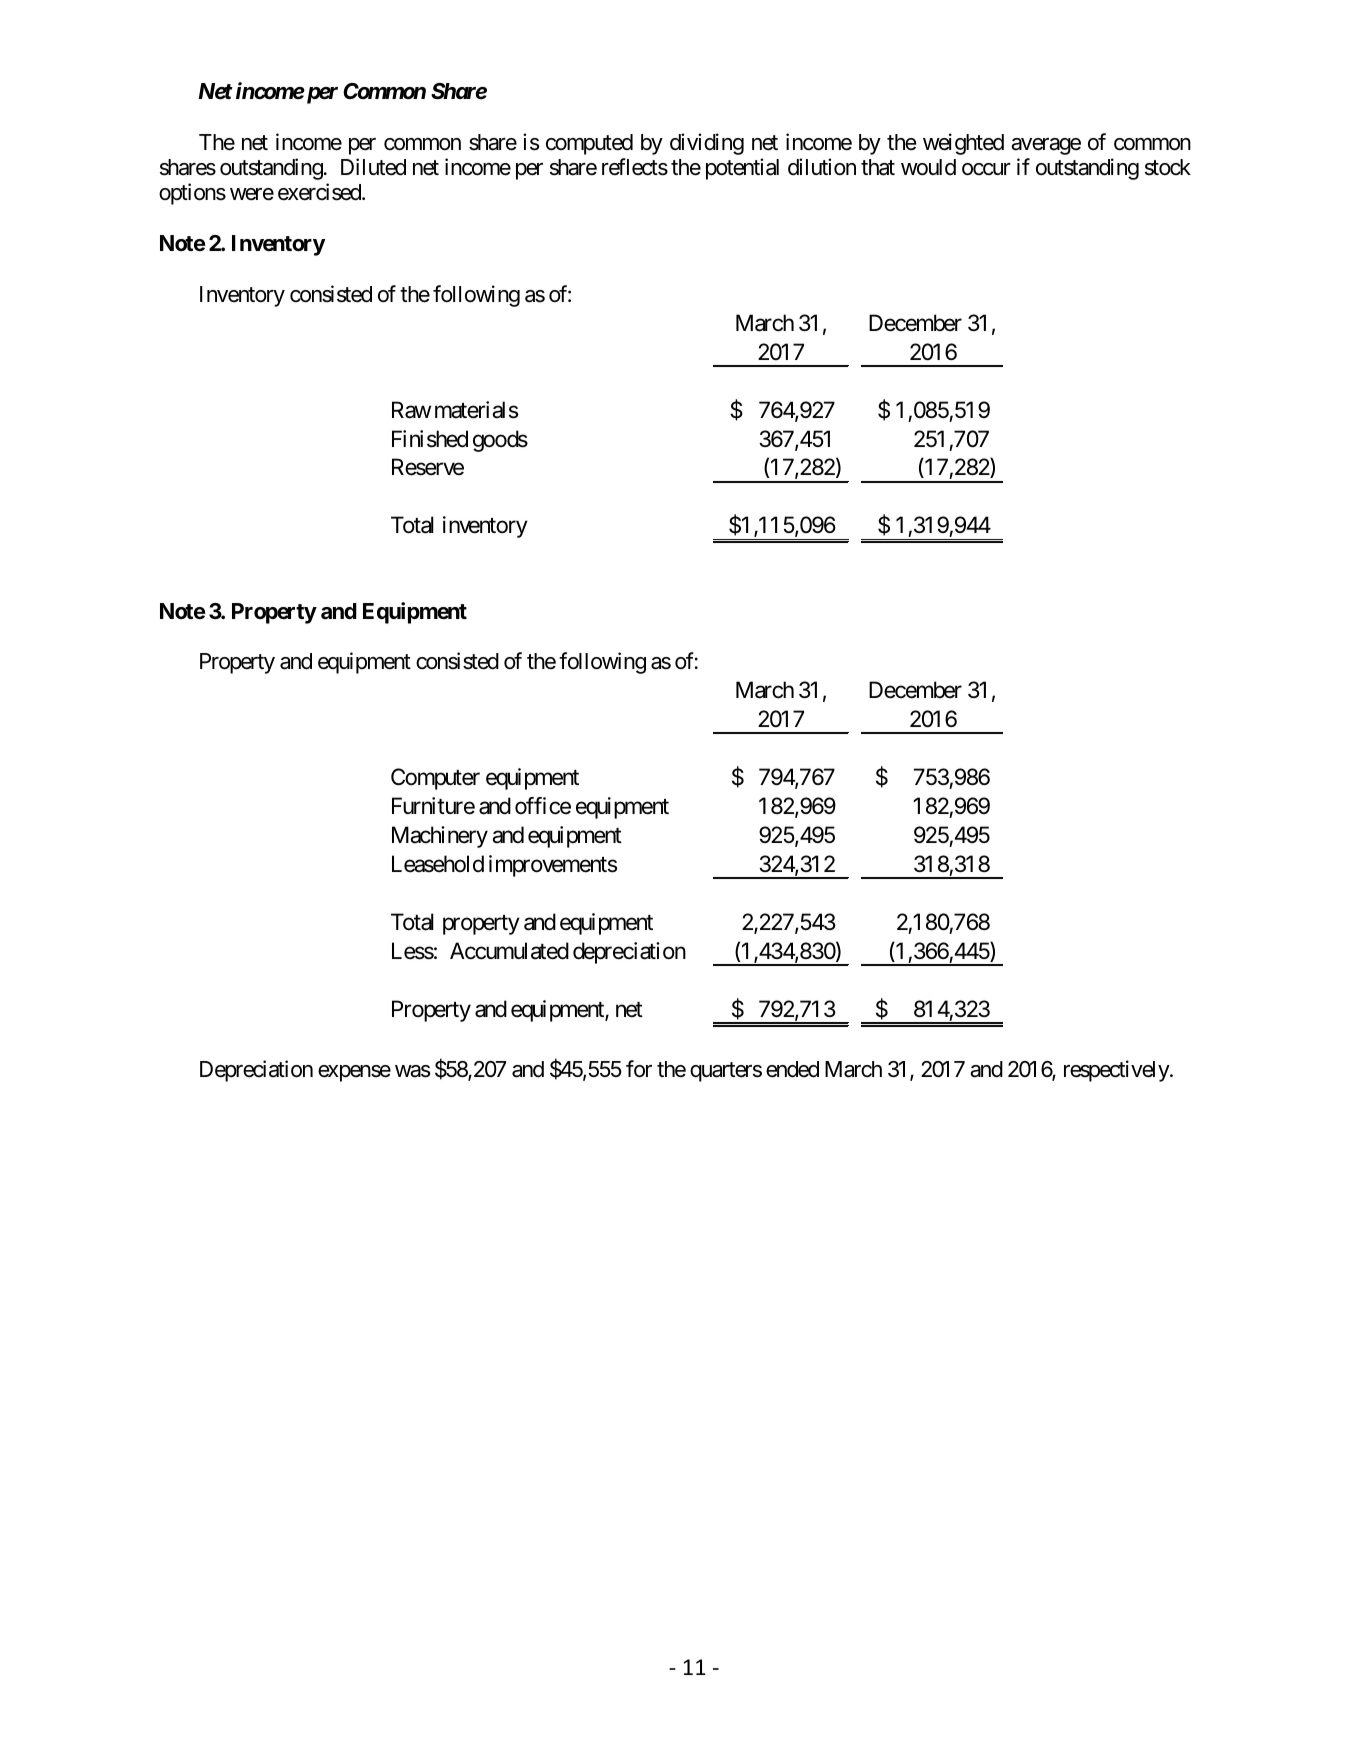 The height and width of the screenshot is (1746, 1349). I want to click on stock, so click(1168, 167).
